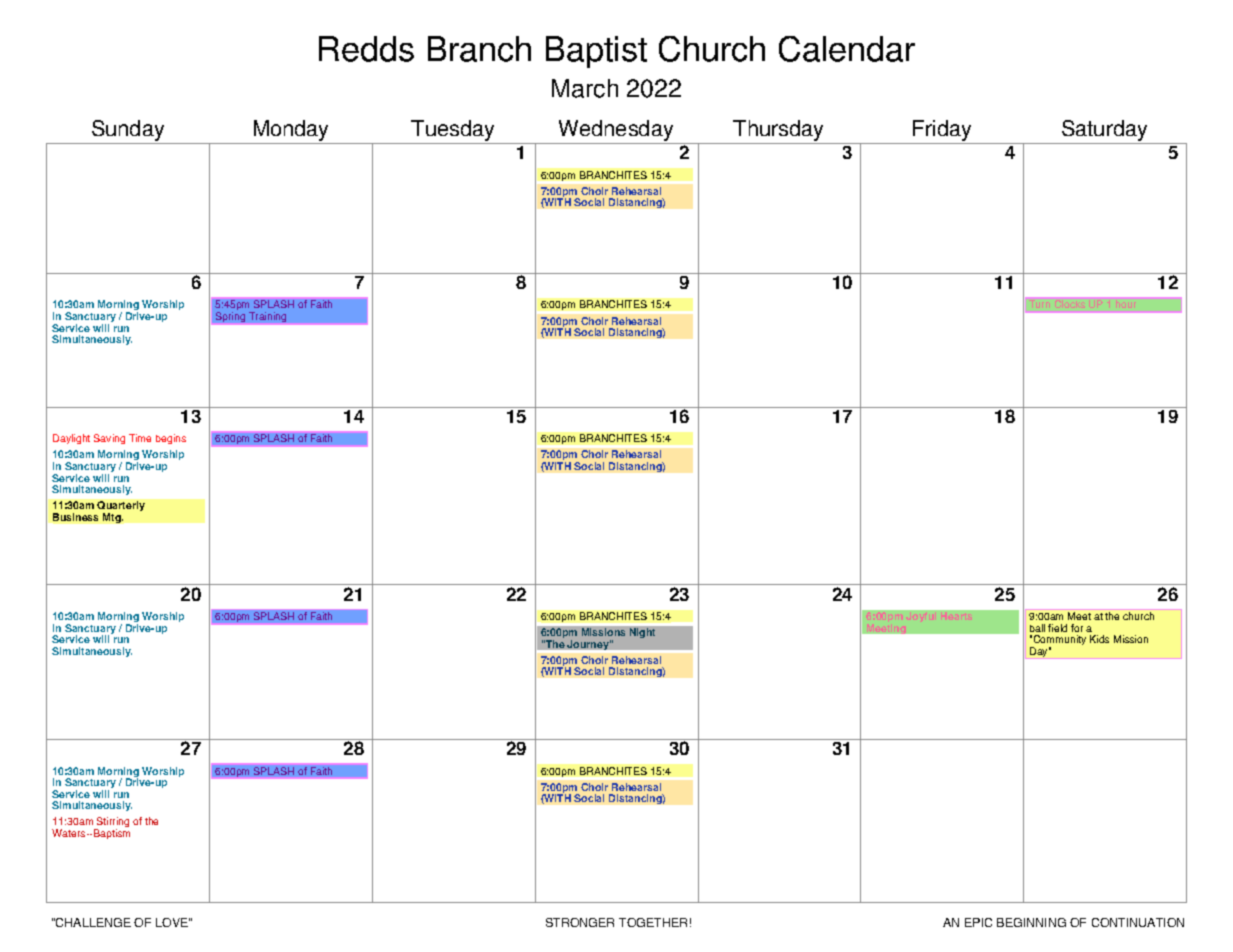  I want to click on March, so click(585, 88).
